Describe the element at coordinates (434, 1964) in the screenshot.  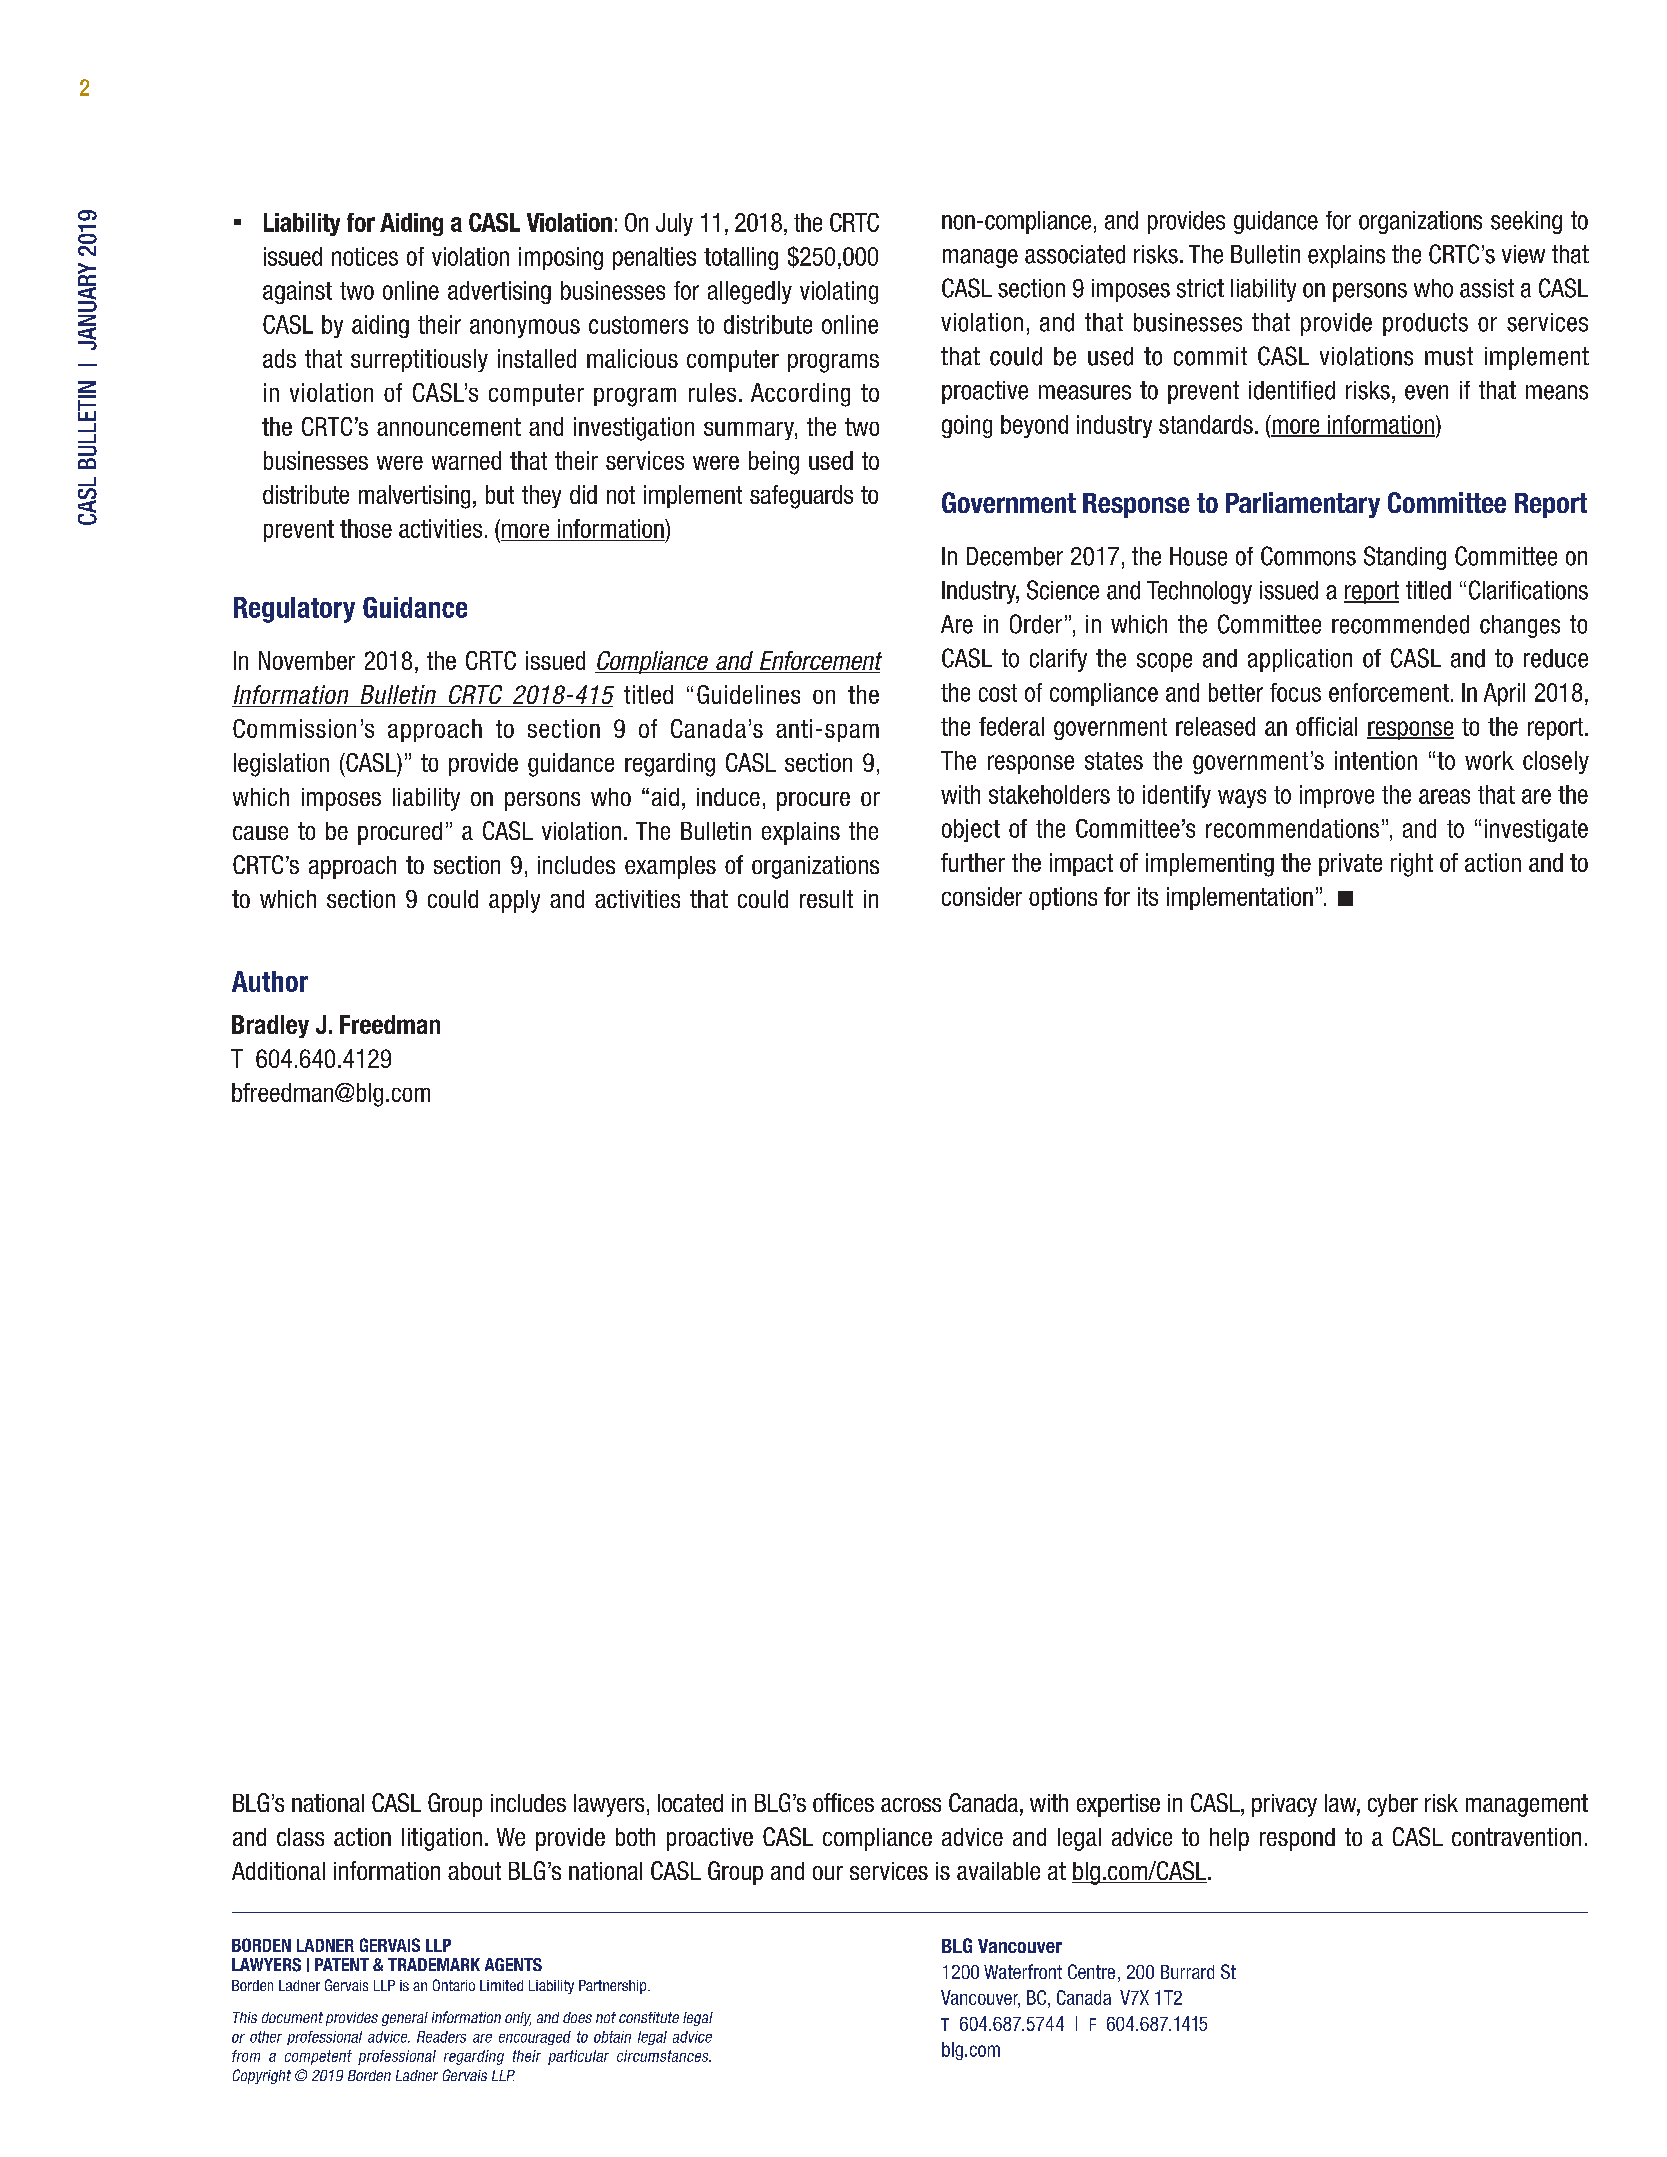
I see `TRADEMARK` at that location.
